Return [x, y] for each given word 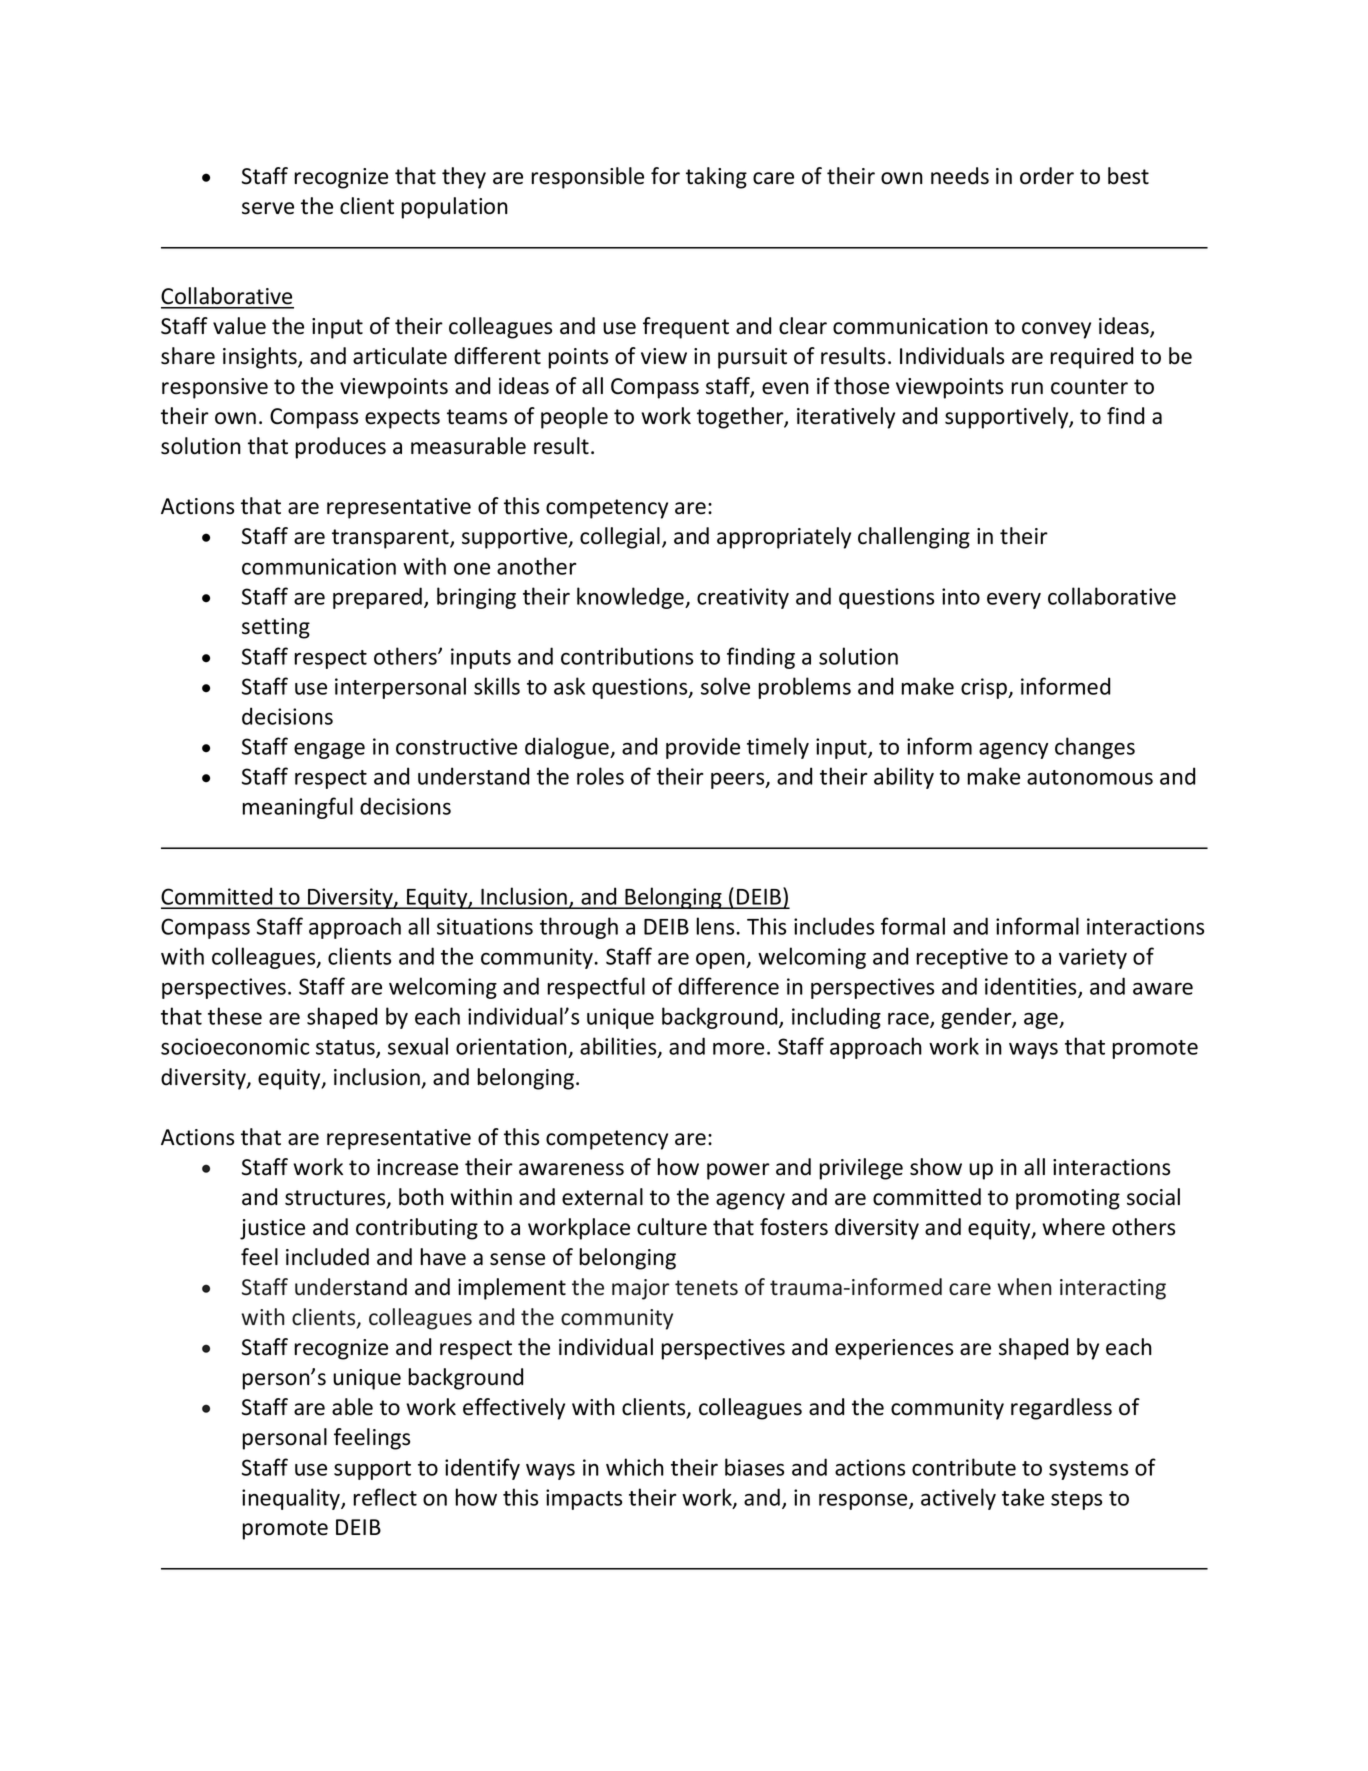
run [1027, 388]
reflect [385, 1497]
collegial [620, 538]
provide [703, 748]
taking [716, 178]
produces [340, 448]
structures [336, 1199]
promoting [1068, 1199]
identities [1032, 987]
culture [672, 1227]
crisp [985, 688]
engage [329, 751]
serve [268, 208]
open [721, 960]
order [1047, 176]
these [235, 1016]
